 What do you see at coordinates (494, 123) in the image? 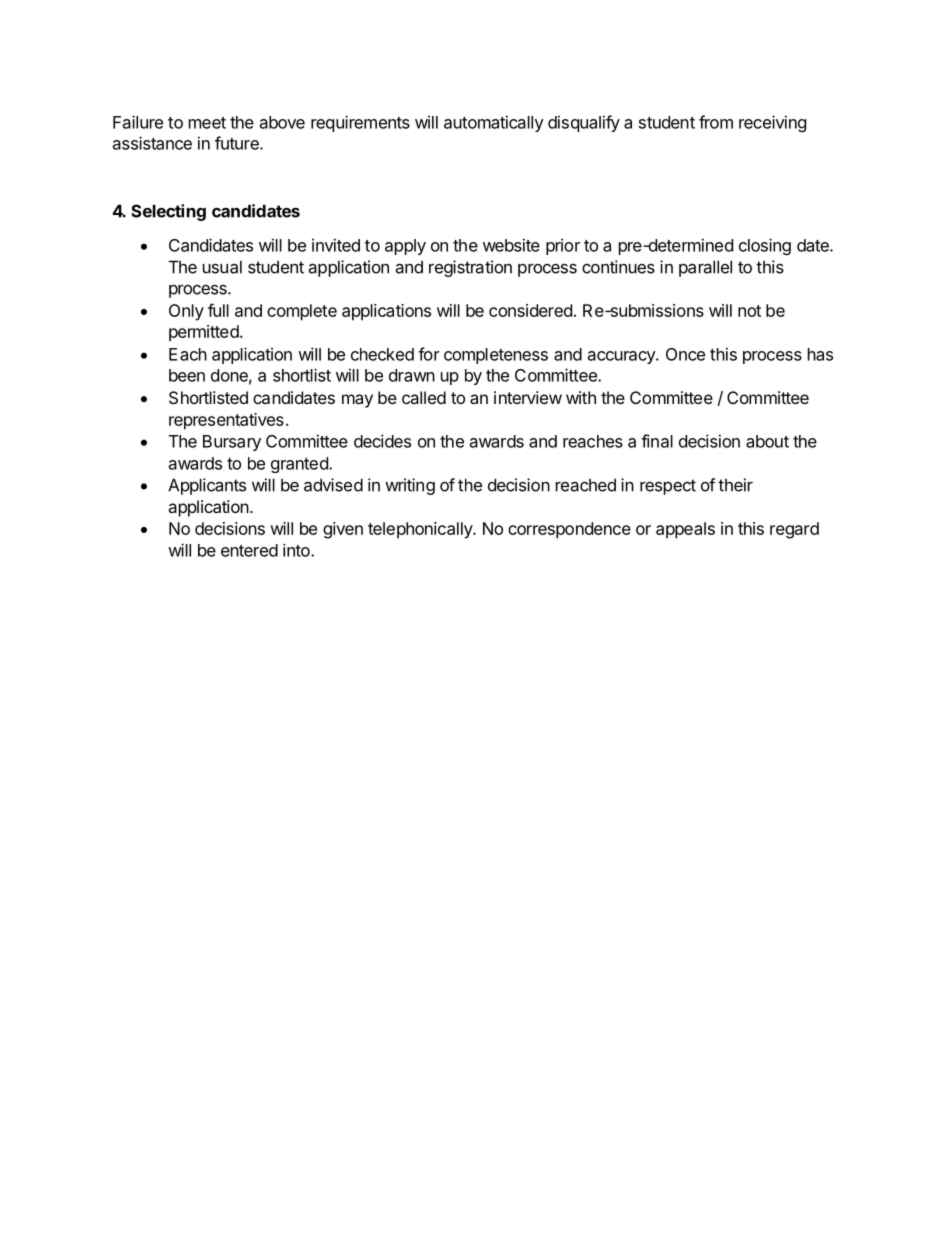
I see `automatically` at bounding box center [494, 123].
